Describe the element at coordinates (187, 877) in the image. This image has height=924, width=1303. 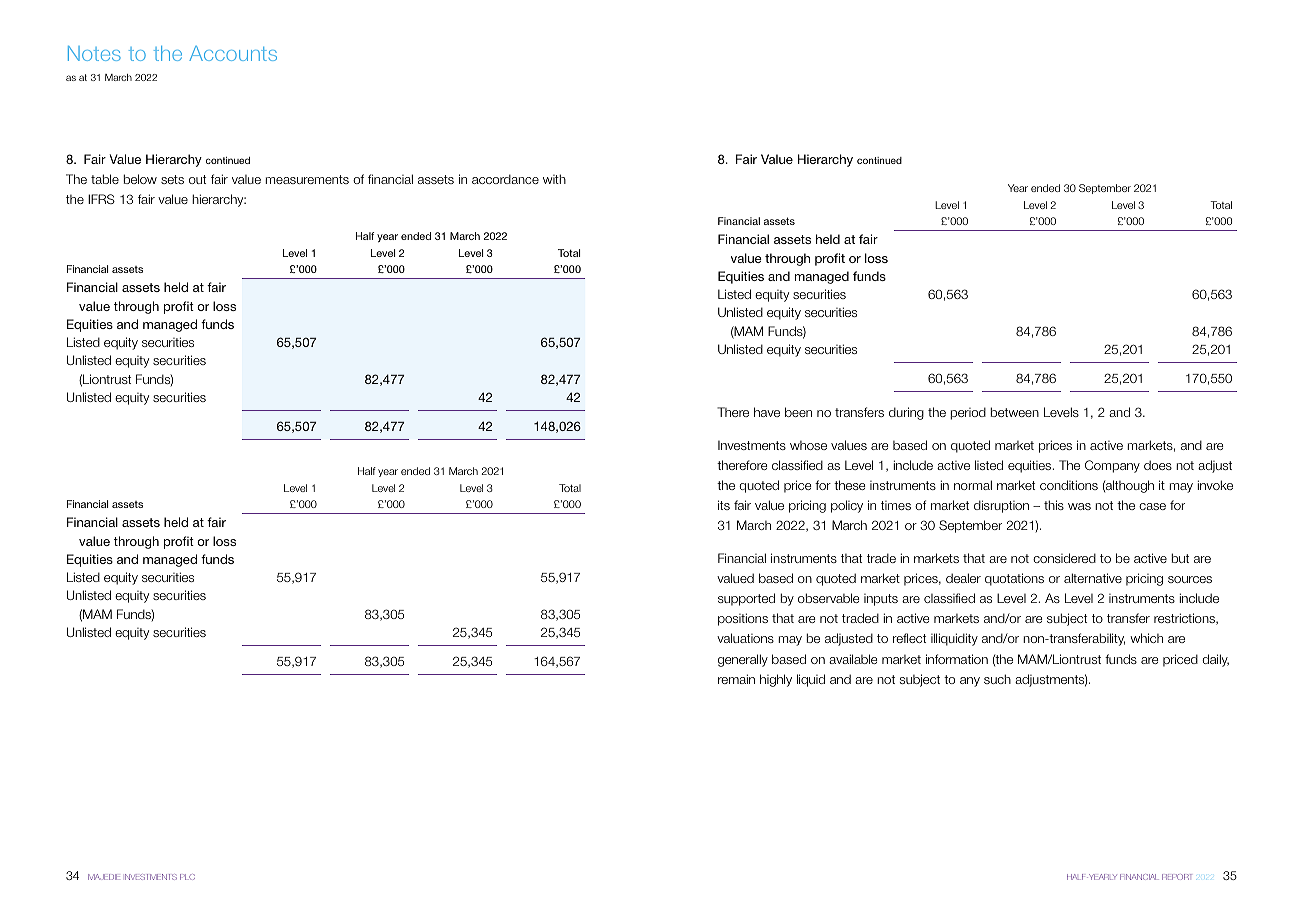
I see `PLC` at that location.
